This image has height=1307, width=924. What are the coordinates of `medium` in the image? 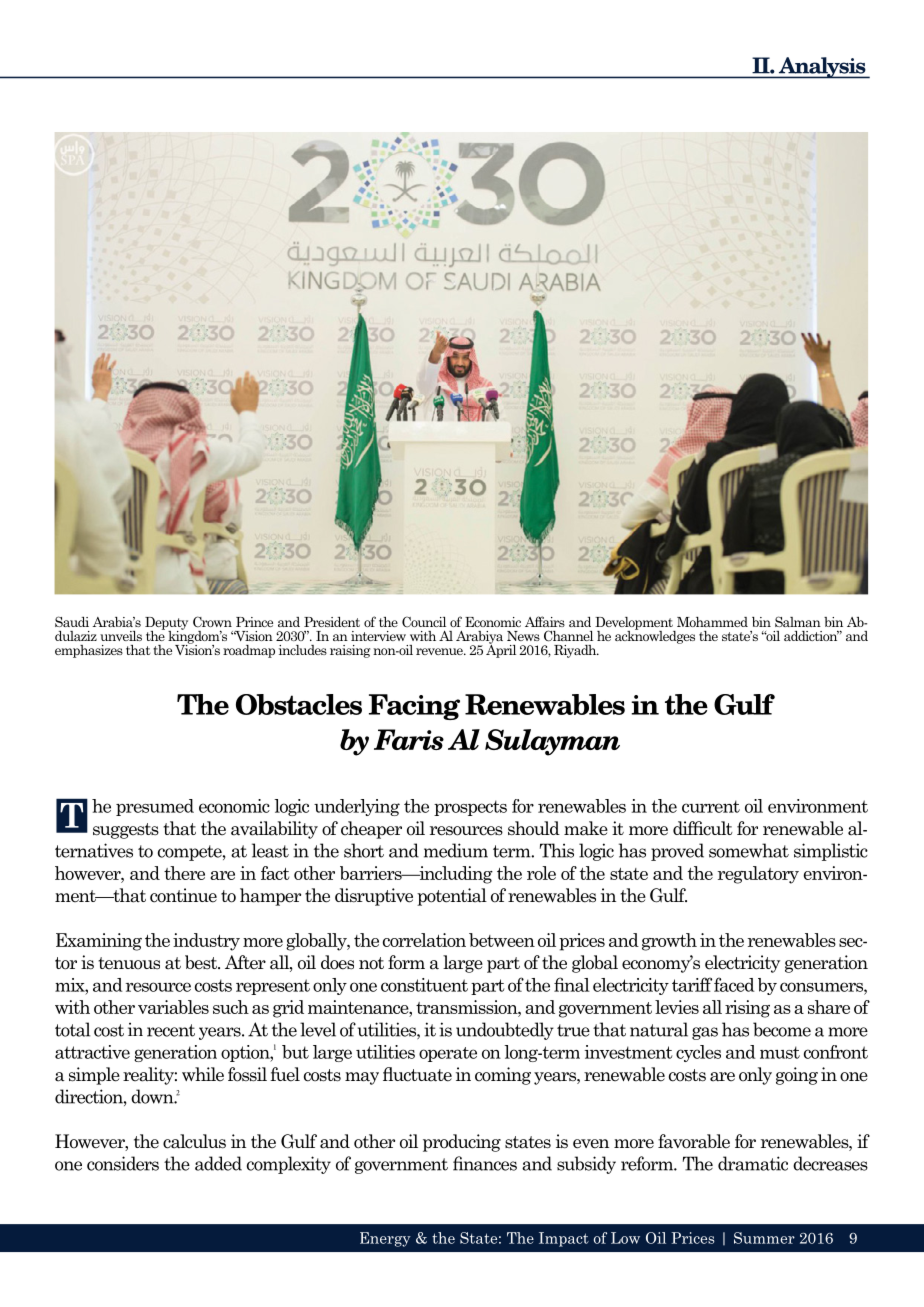 It's located at (456, 850).
